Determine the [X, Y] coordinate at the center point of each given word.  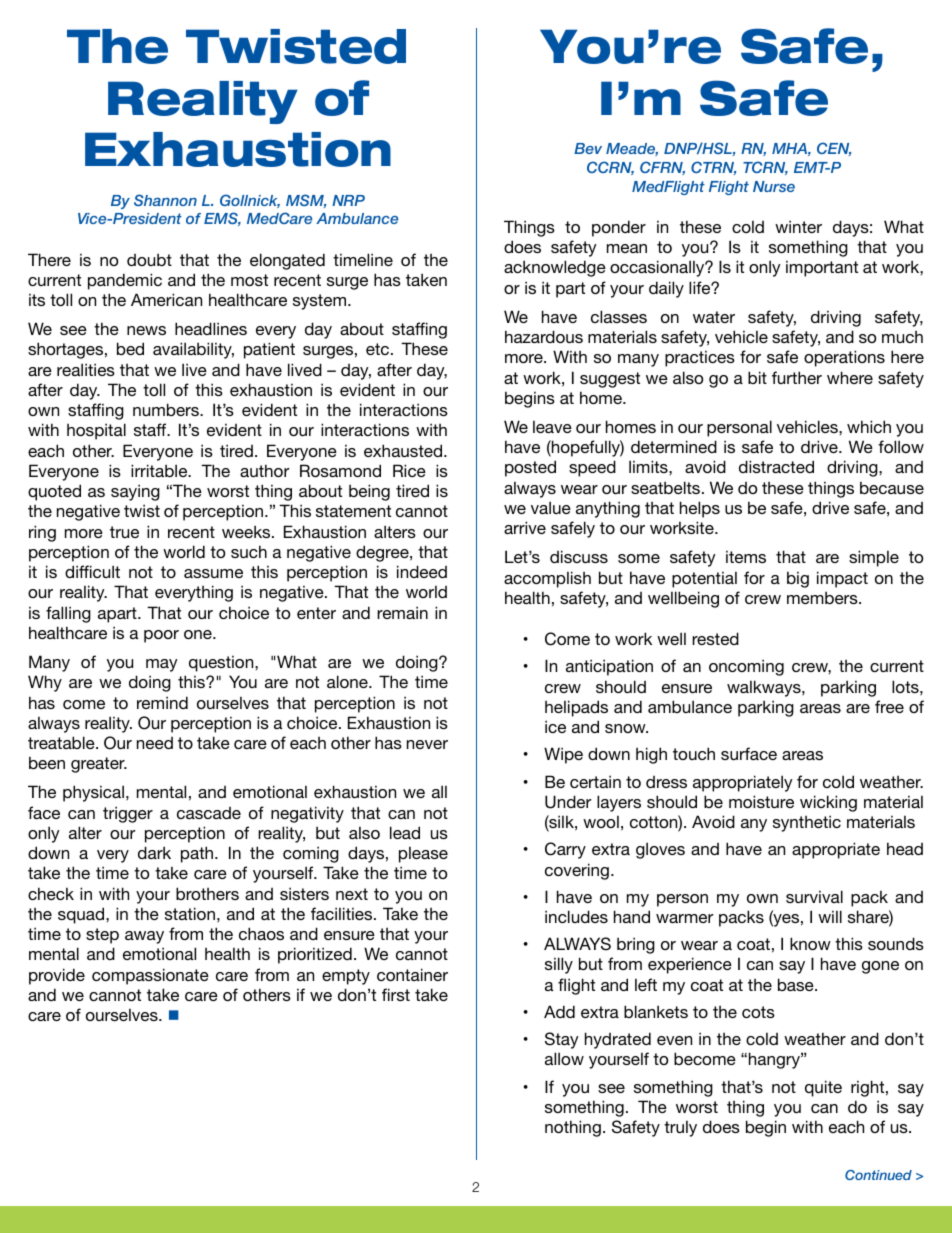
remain [402, 612]
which [869, 426]
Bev [588, 148]
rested [715, 638]
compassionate [150, 976]
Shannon [165, 200]
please [423, 854]
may [162, 665]
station [190, 913]
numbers [167, 409]
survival [814, 896]
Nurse [774, 186]
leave [552, 426]
